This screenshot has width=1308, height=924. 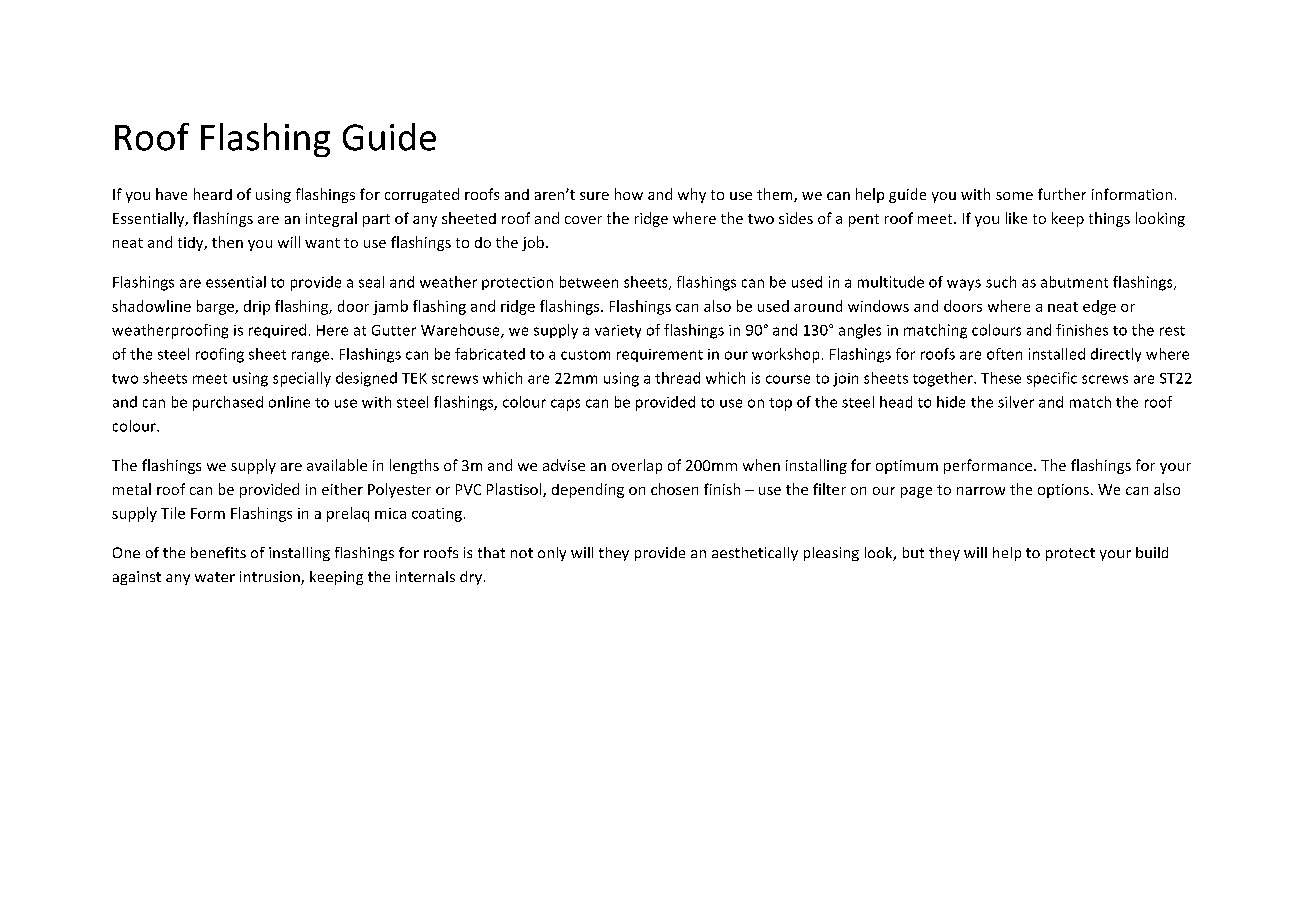 I want to click on how, so click(x=629, y=194).
